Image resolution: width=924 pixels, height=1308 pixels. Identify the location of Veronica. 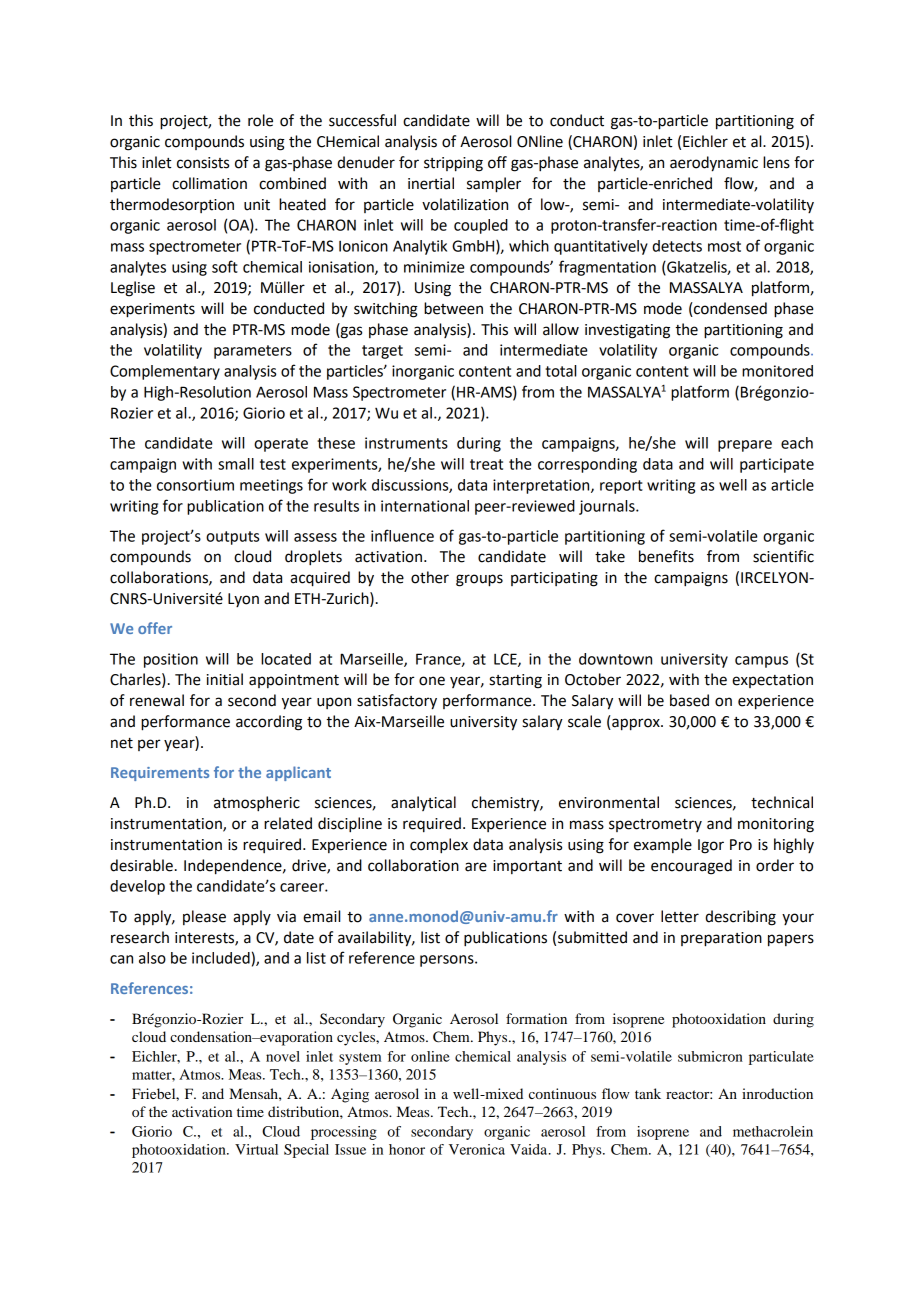
(477, 1149).
